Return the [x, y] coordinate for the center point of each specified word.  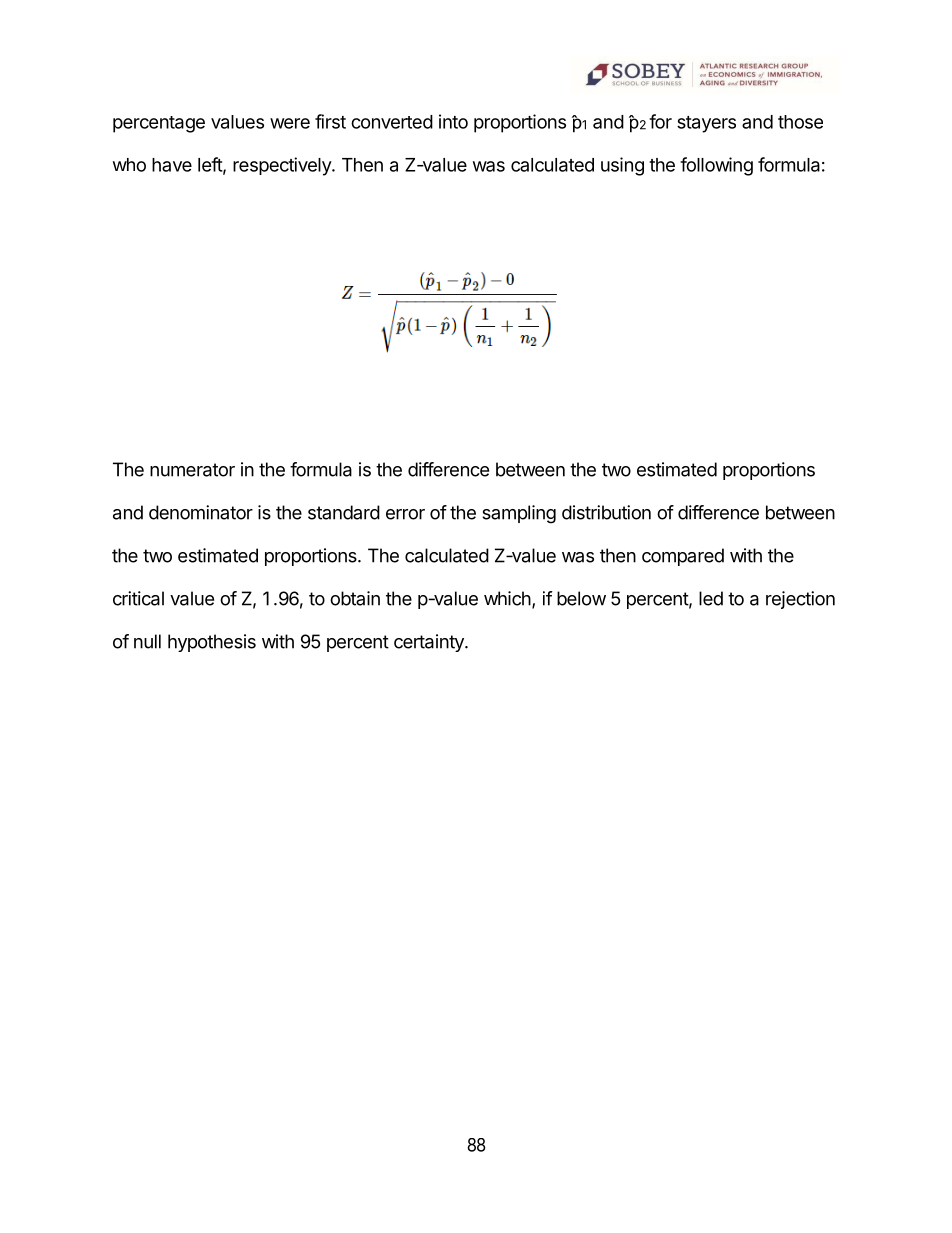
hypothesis [212, 643]
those [800, 122]
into [453, 121]
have [172, 165]
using [622, 166]
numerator [192, 470]
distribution [606, 512]
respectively [283, 166]
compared [683, 557]
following [716, 166]
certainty [430, 643]
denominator [201, 512]
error [405, 514]
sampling [519, 514]
